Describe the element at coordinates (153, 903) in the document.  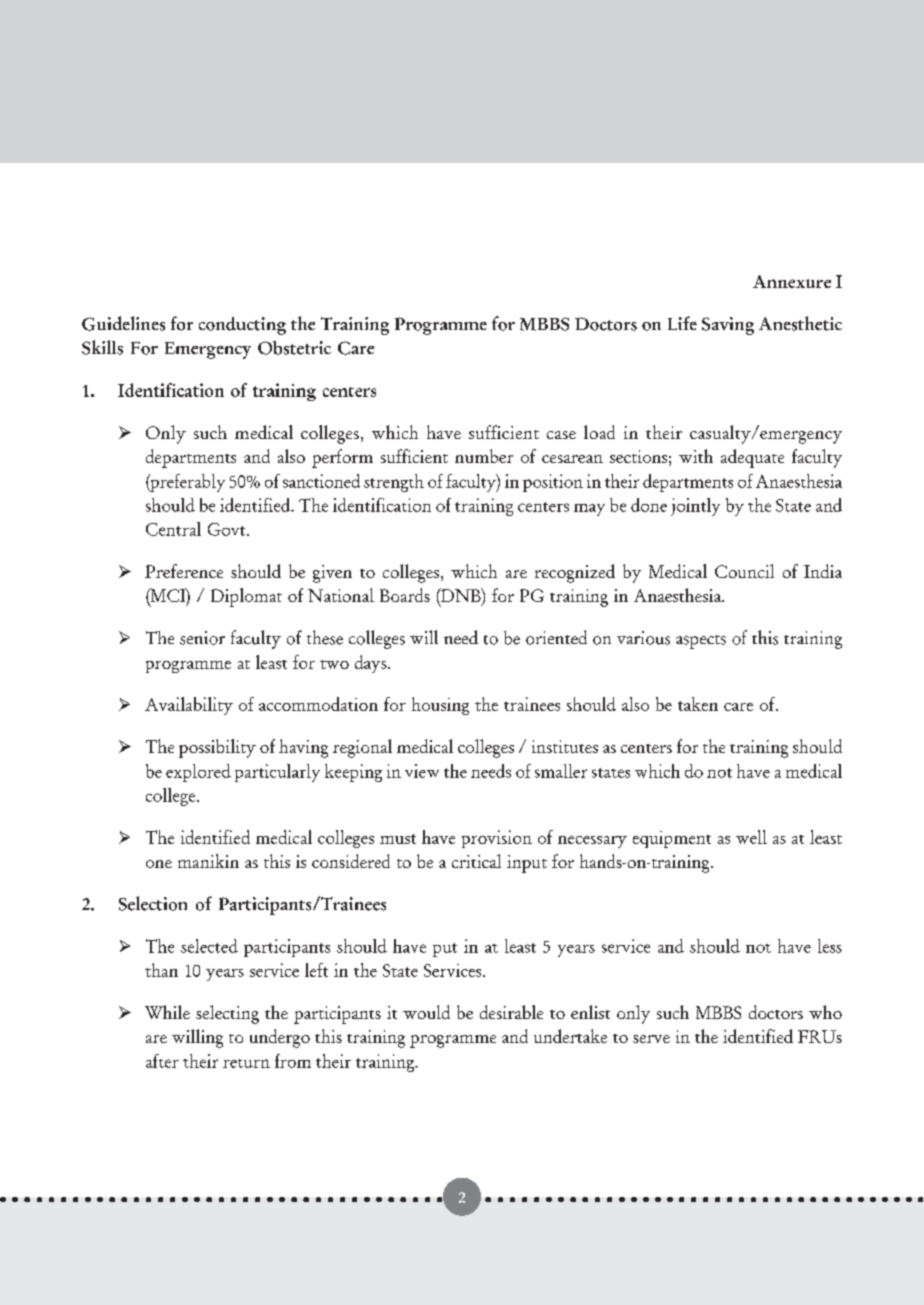
I see `Selection` at that location.
